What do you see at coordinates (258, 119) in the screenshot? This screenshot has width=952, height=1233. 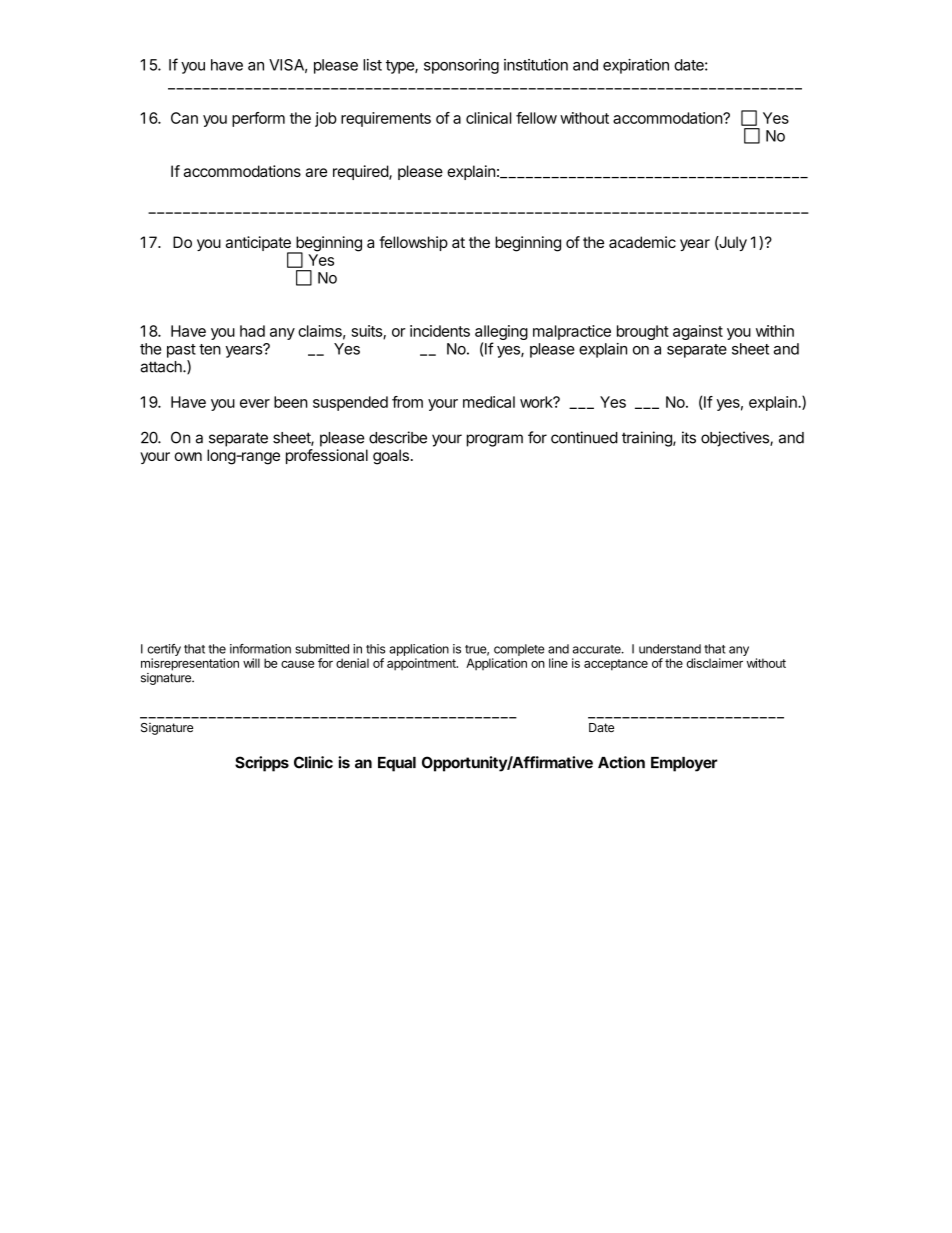 I see `perform` at bounding box center [258, 119].
